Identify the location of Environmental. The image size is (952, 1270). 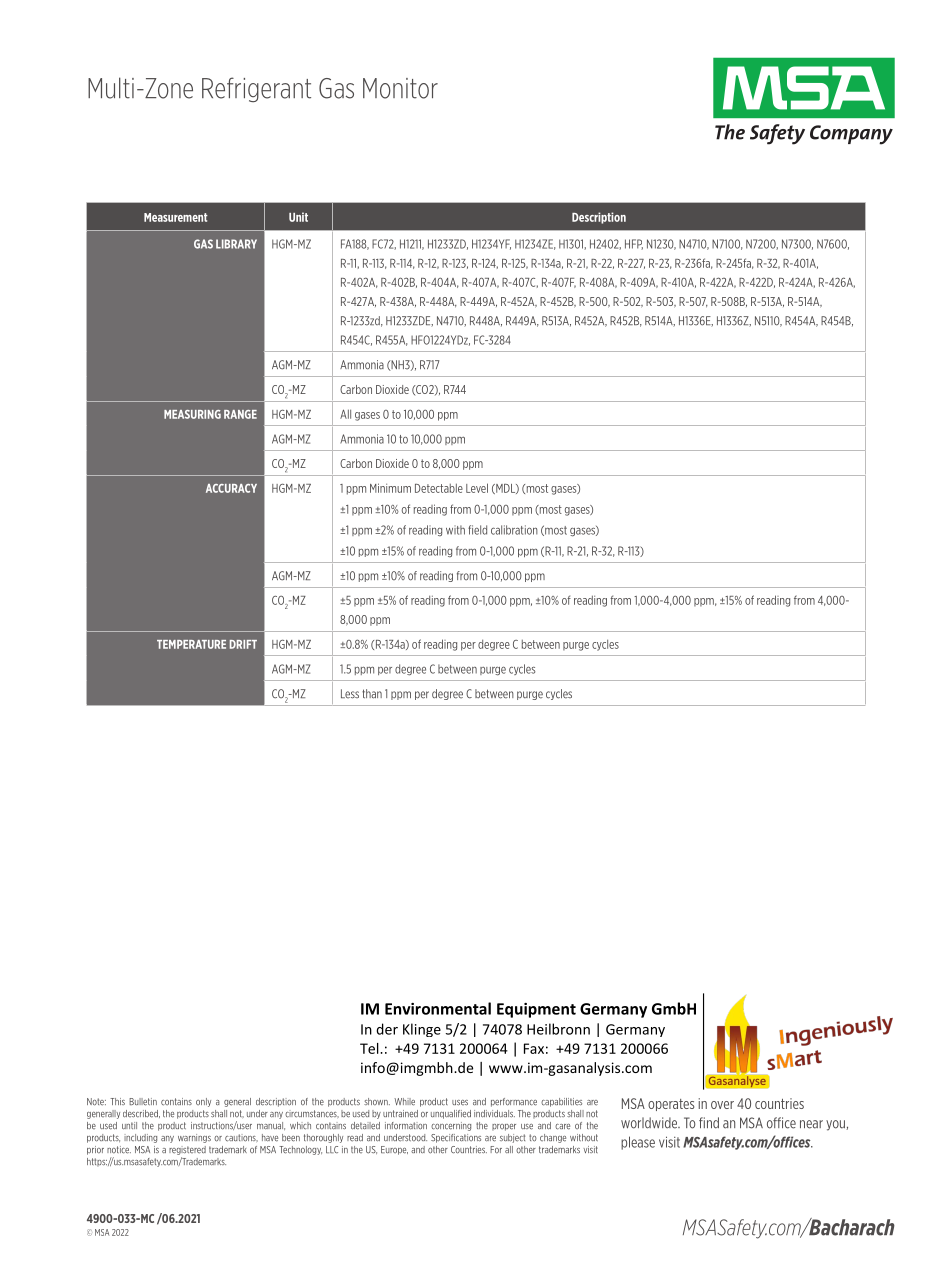
(438, 1008).
